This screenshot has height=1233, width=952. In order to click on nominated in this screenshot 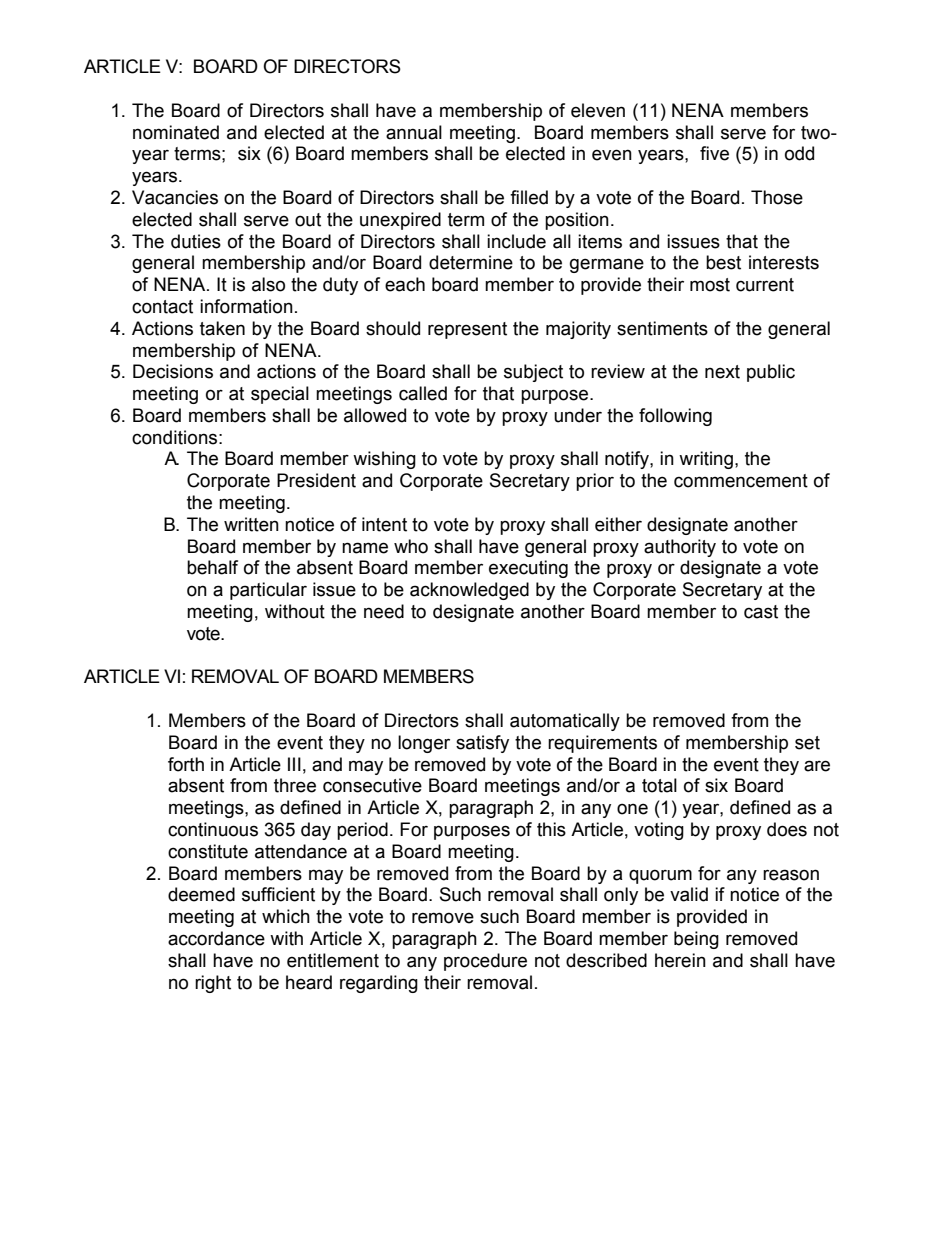, I will do `click(176, 132)`.
